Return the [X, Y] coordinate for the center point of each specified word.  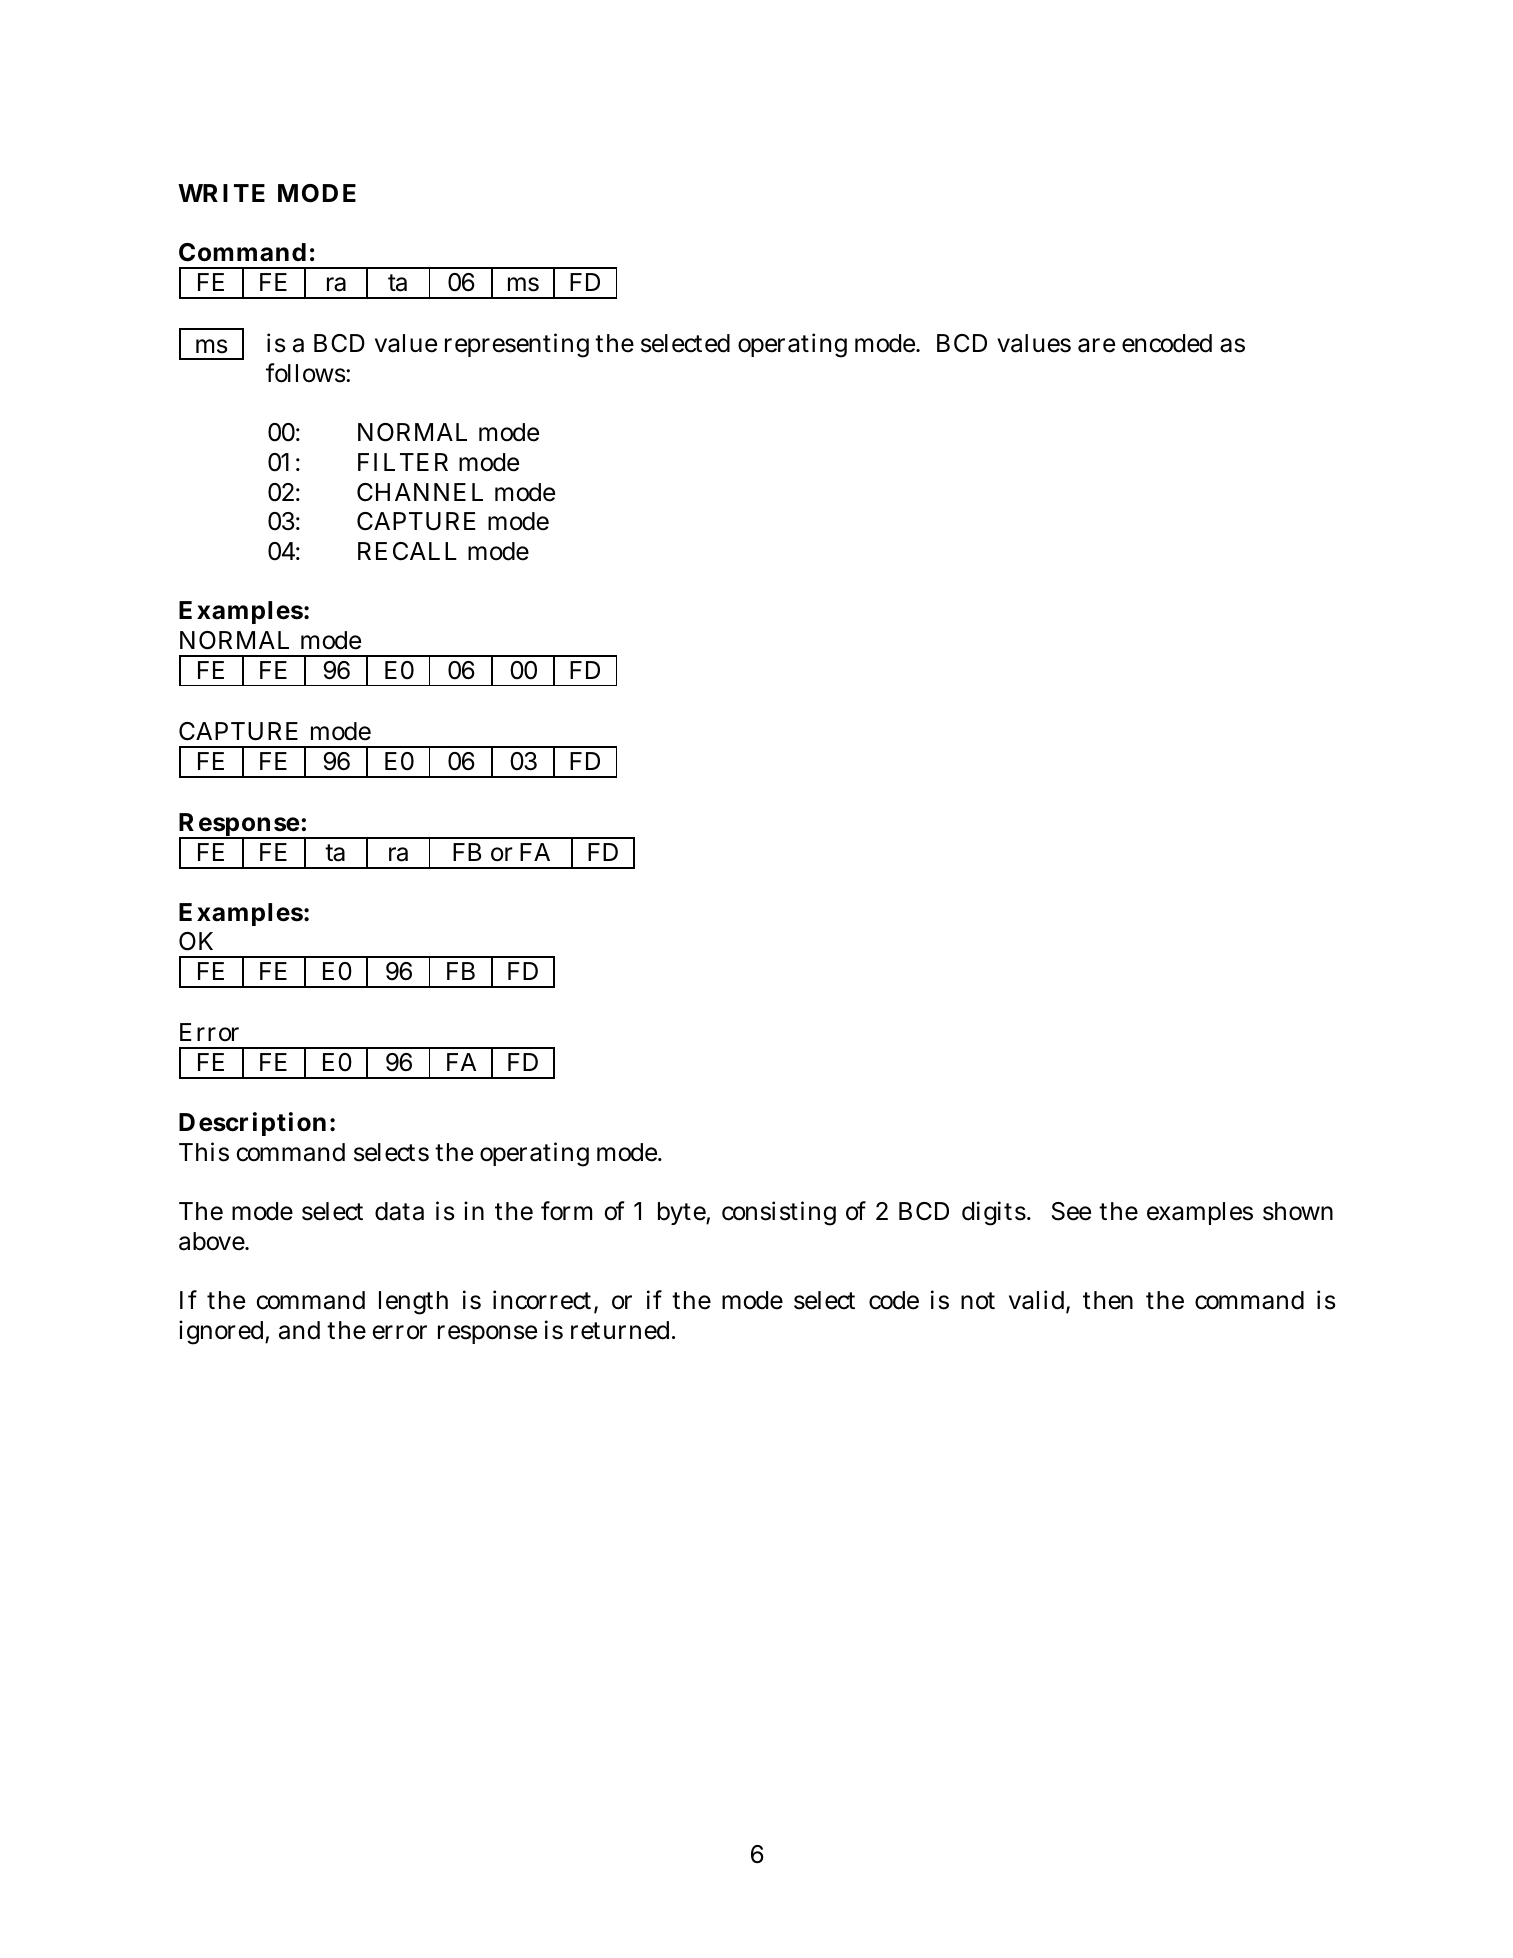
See [1071, 1211]
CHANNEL [420, 492]
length [413, 1303]
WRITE [221, 193]
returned [622, 1330]
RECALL [407, 551]
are [1096, 345]
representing [517, 345]
